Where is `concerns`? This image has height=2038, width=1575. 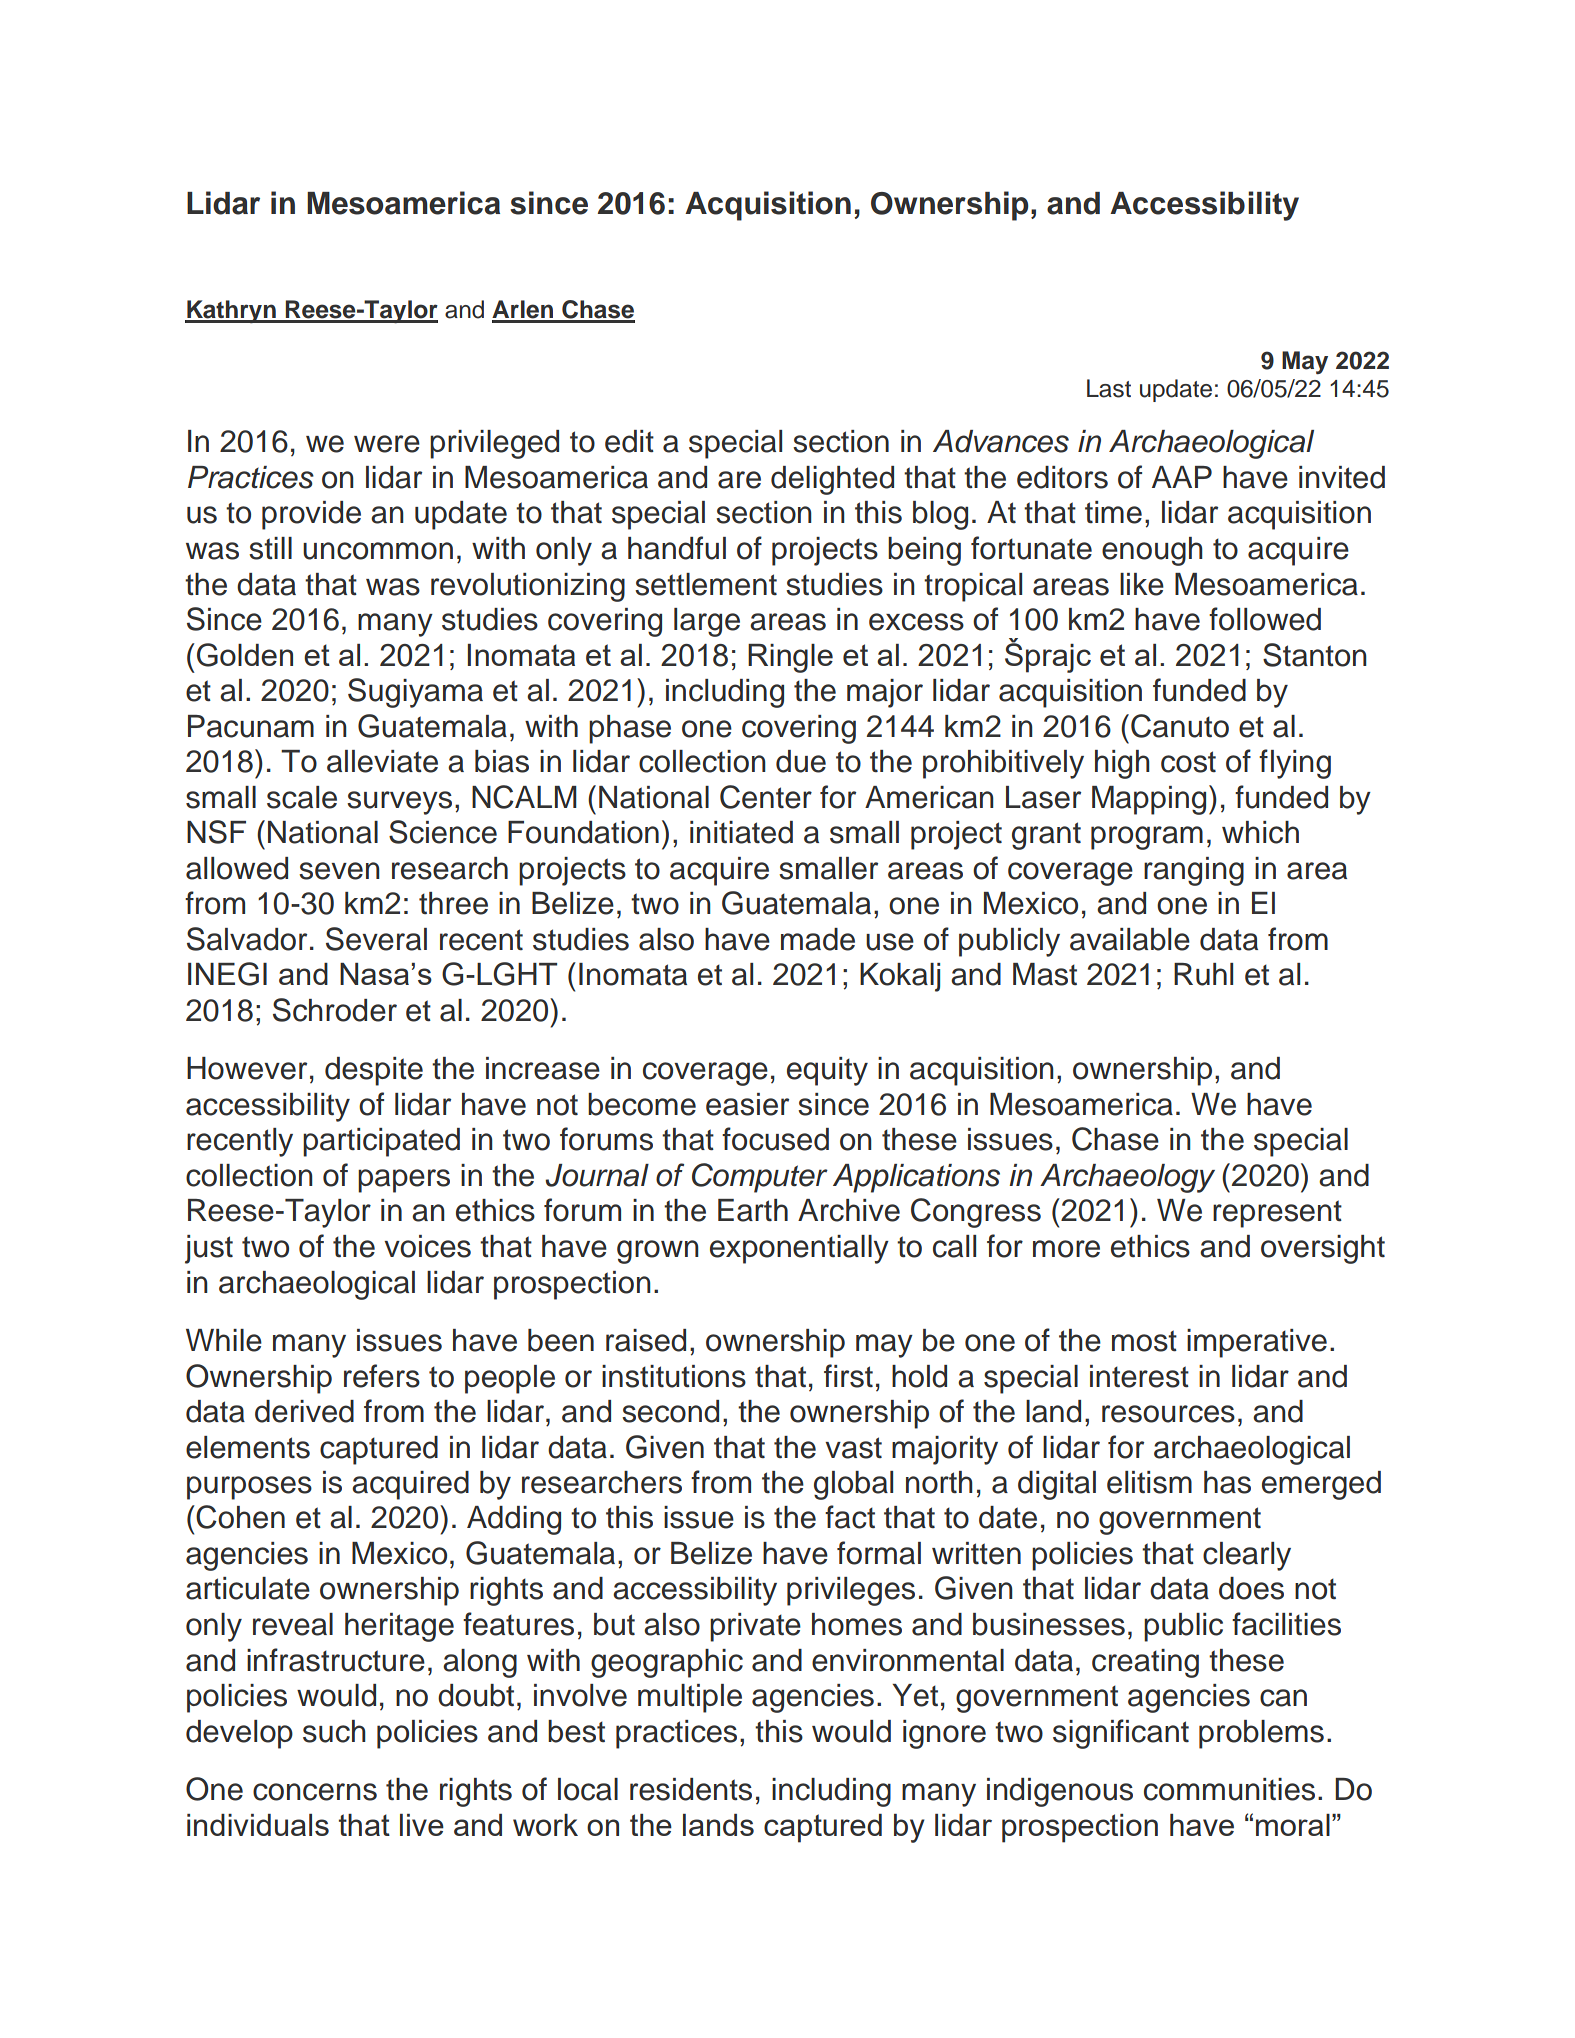 concerns is located at coordinates (315, 1792).
